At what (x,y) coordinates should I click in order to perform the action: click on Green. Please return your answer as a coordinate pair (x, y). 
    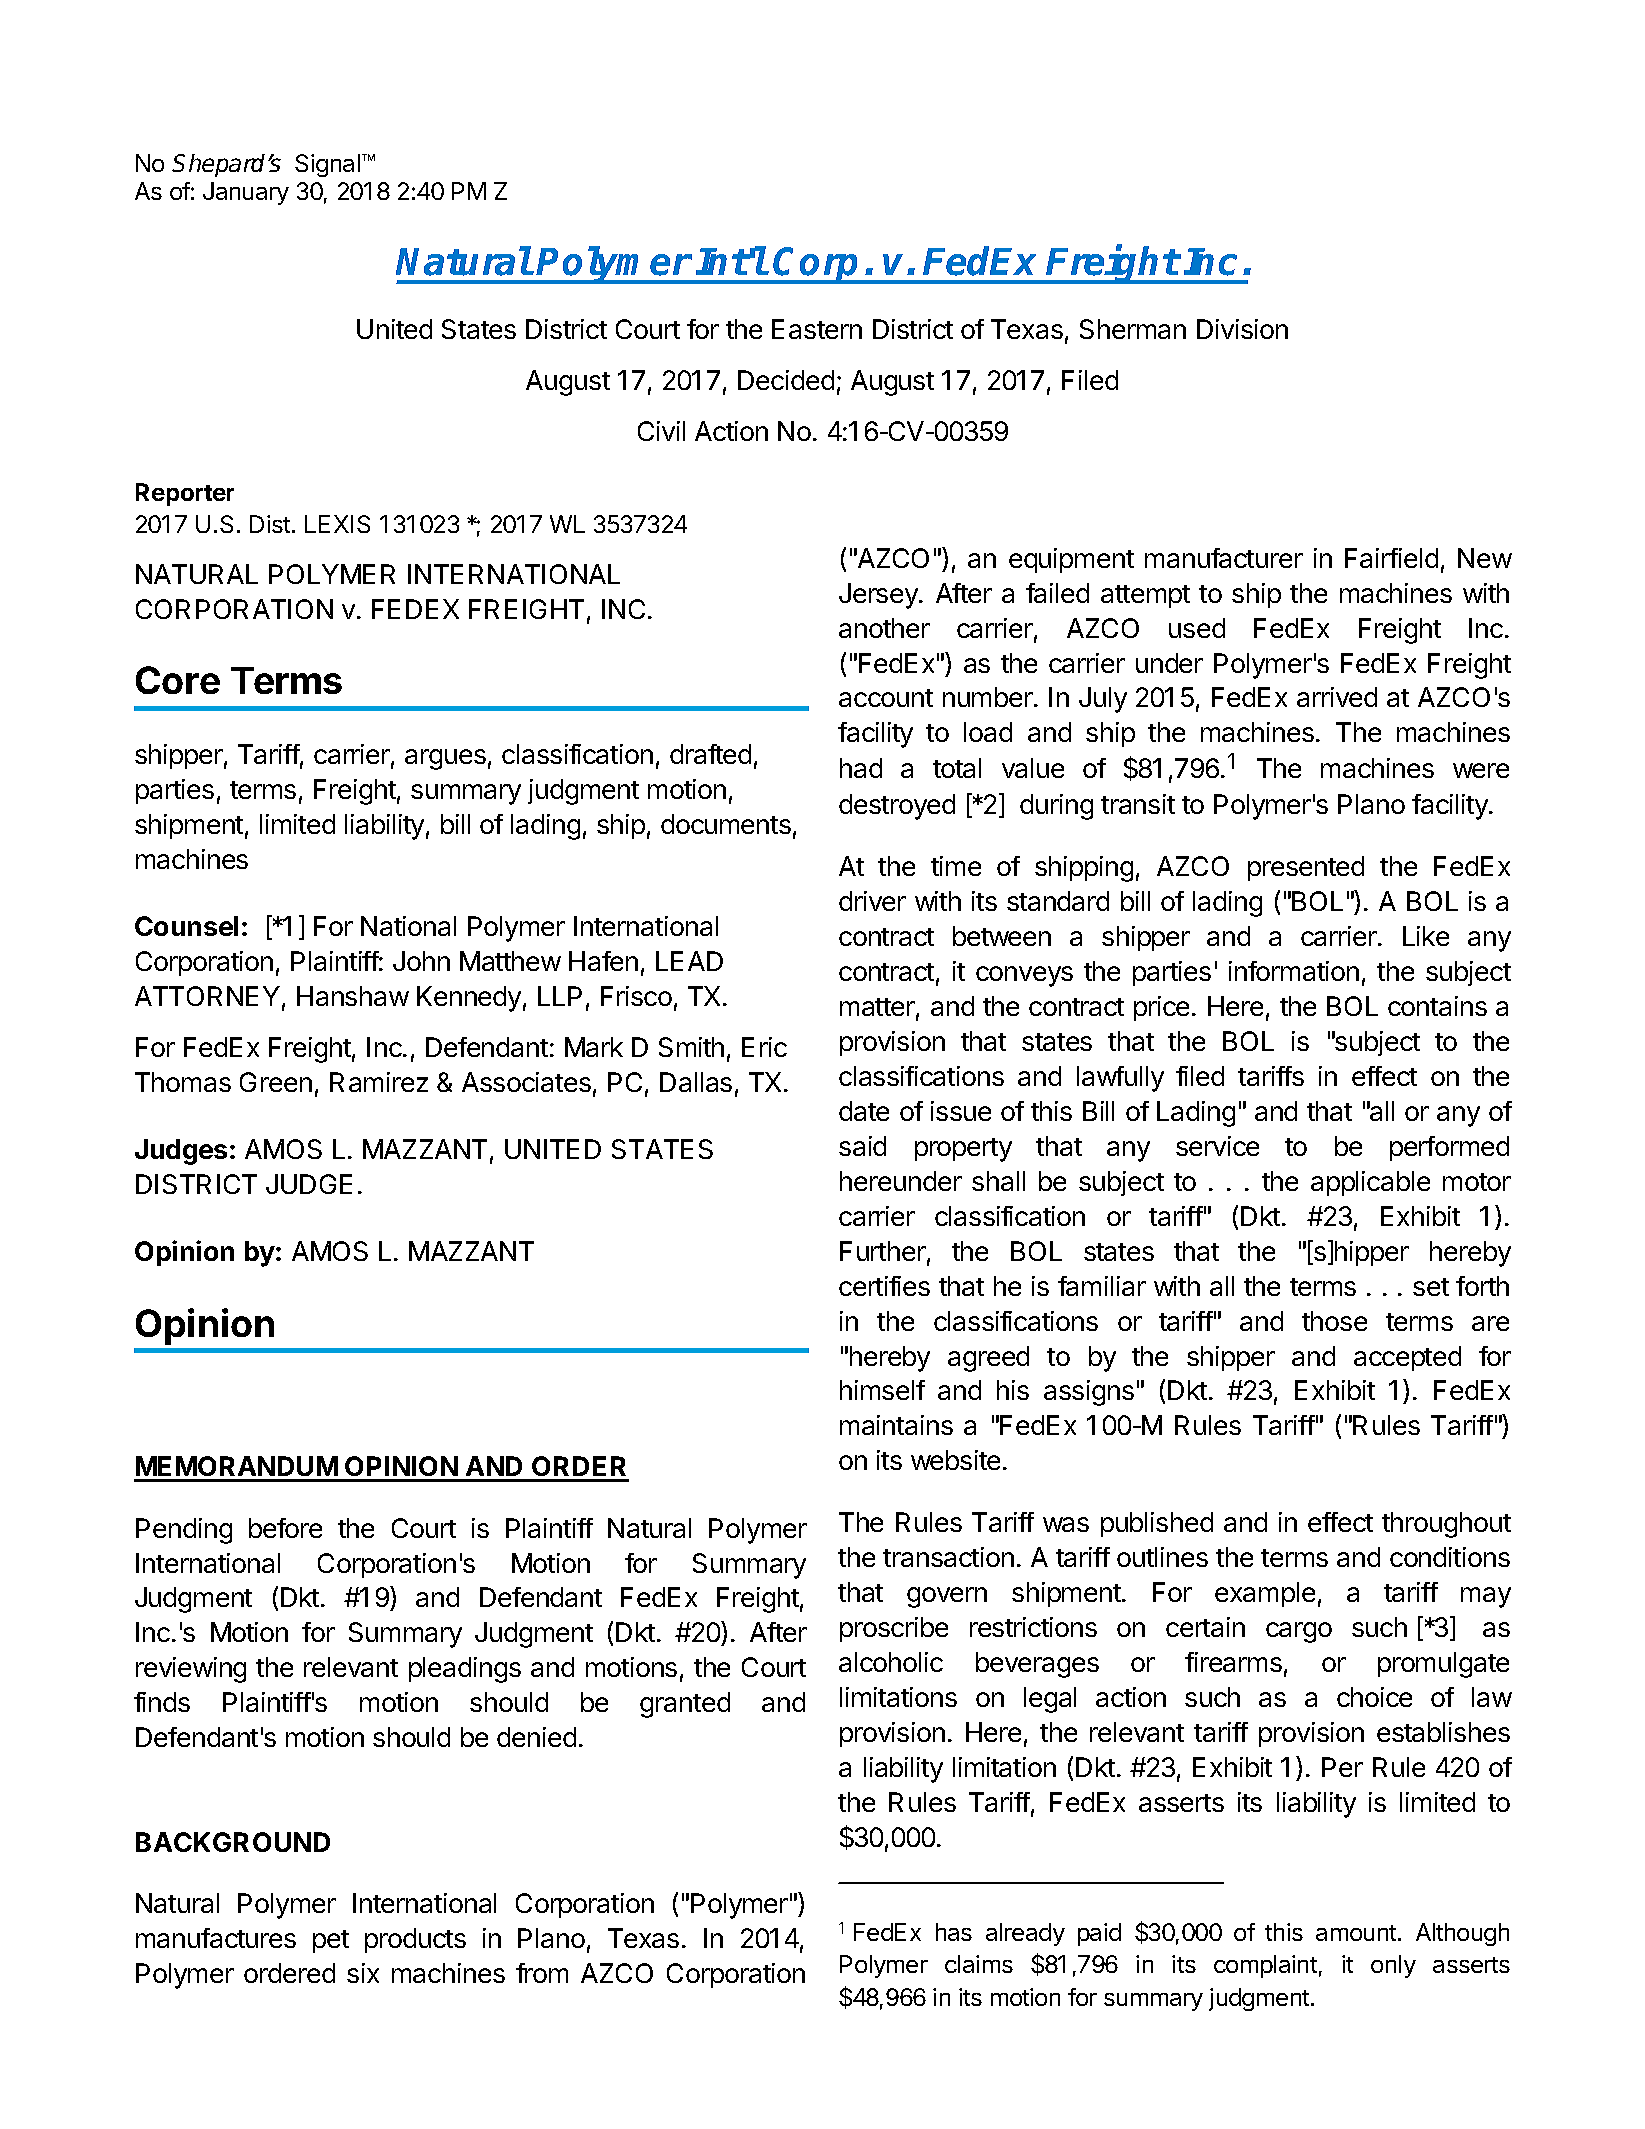
    Looking at the image, I should click on (276, 1082).
